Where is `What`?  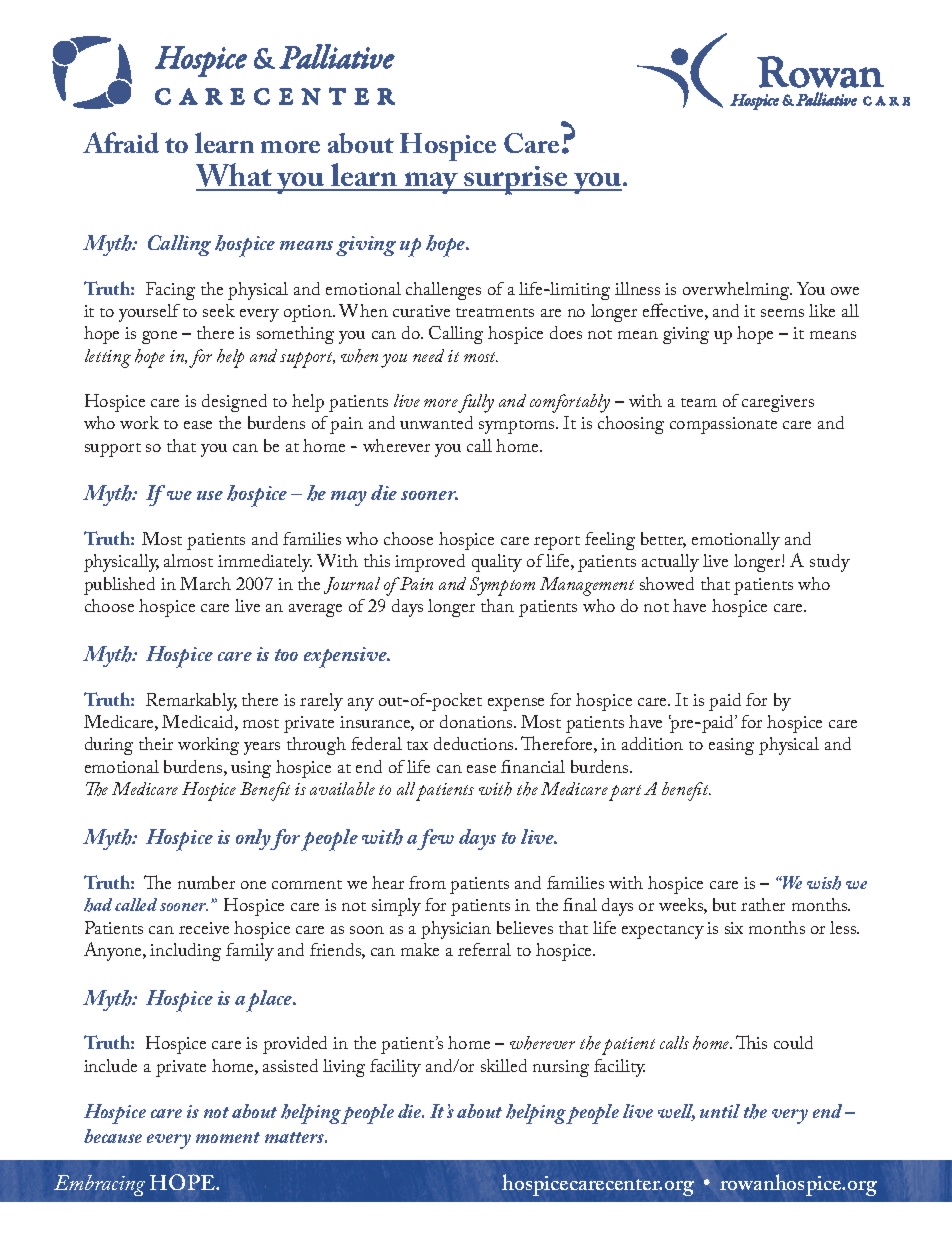
What is located at coordinates (235, 176).
